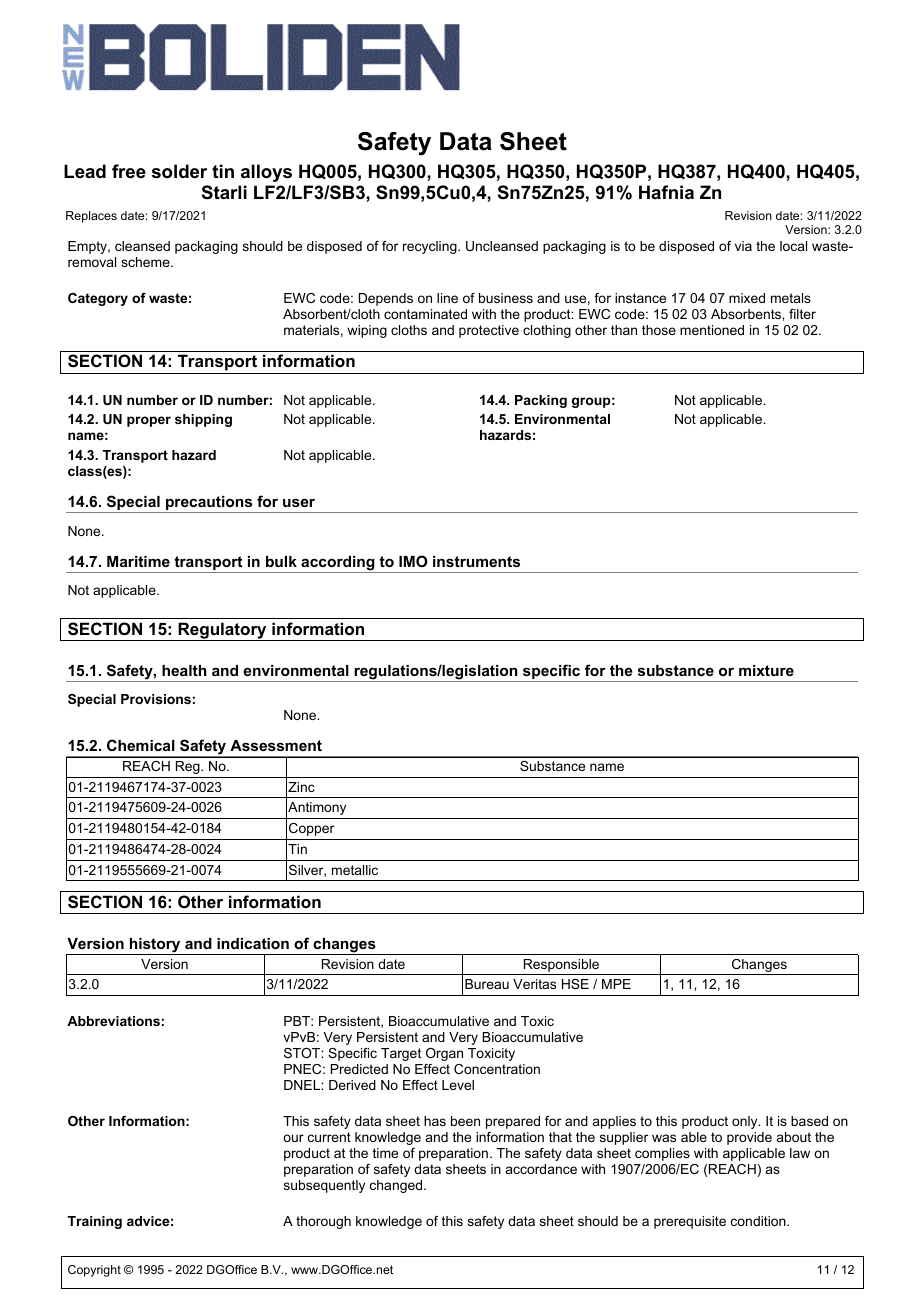 This screenshot has width=924, height=1308. Describe the element at coordinates (541, 401) in the screenshot. I see `Packing` at that location.
